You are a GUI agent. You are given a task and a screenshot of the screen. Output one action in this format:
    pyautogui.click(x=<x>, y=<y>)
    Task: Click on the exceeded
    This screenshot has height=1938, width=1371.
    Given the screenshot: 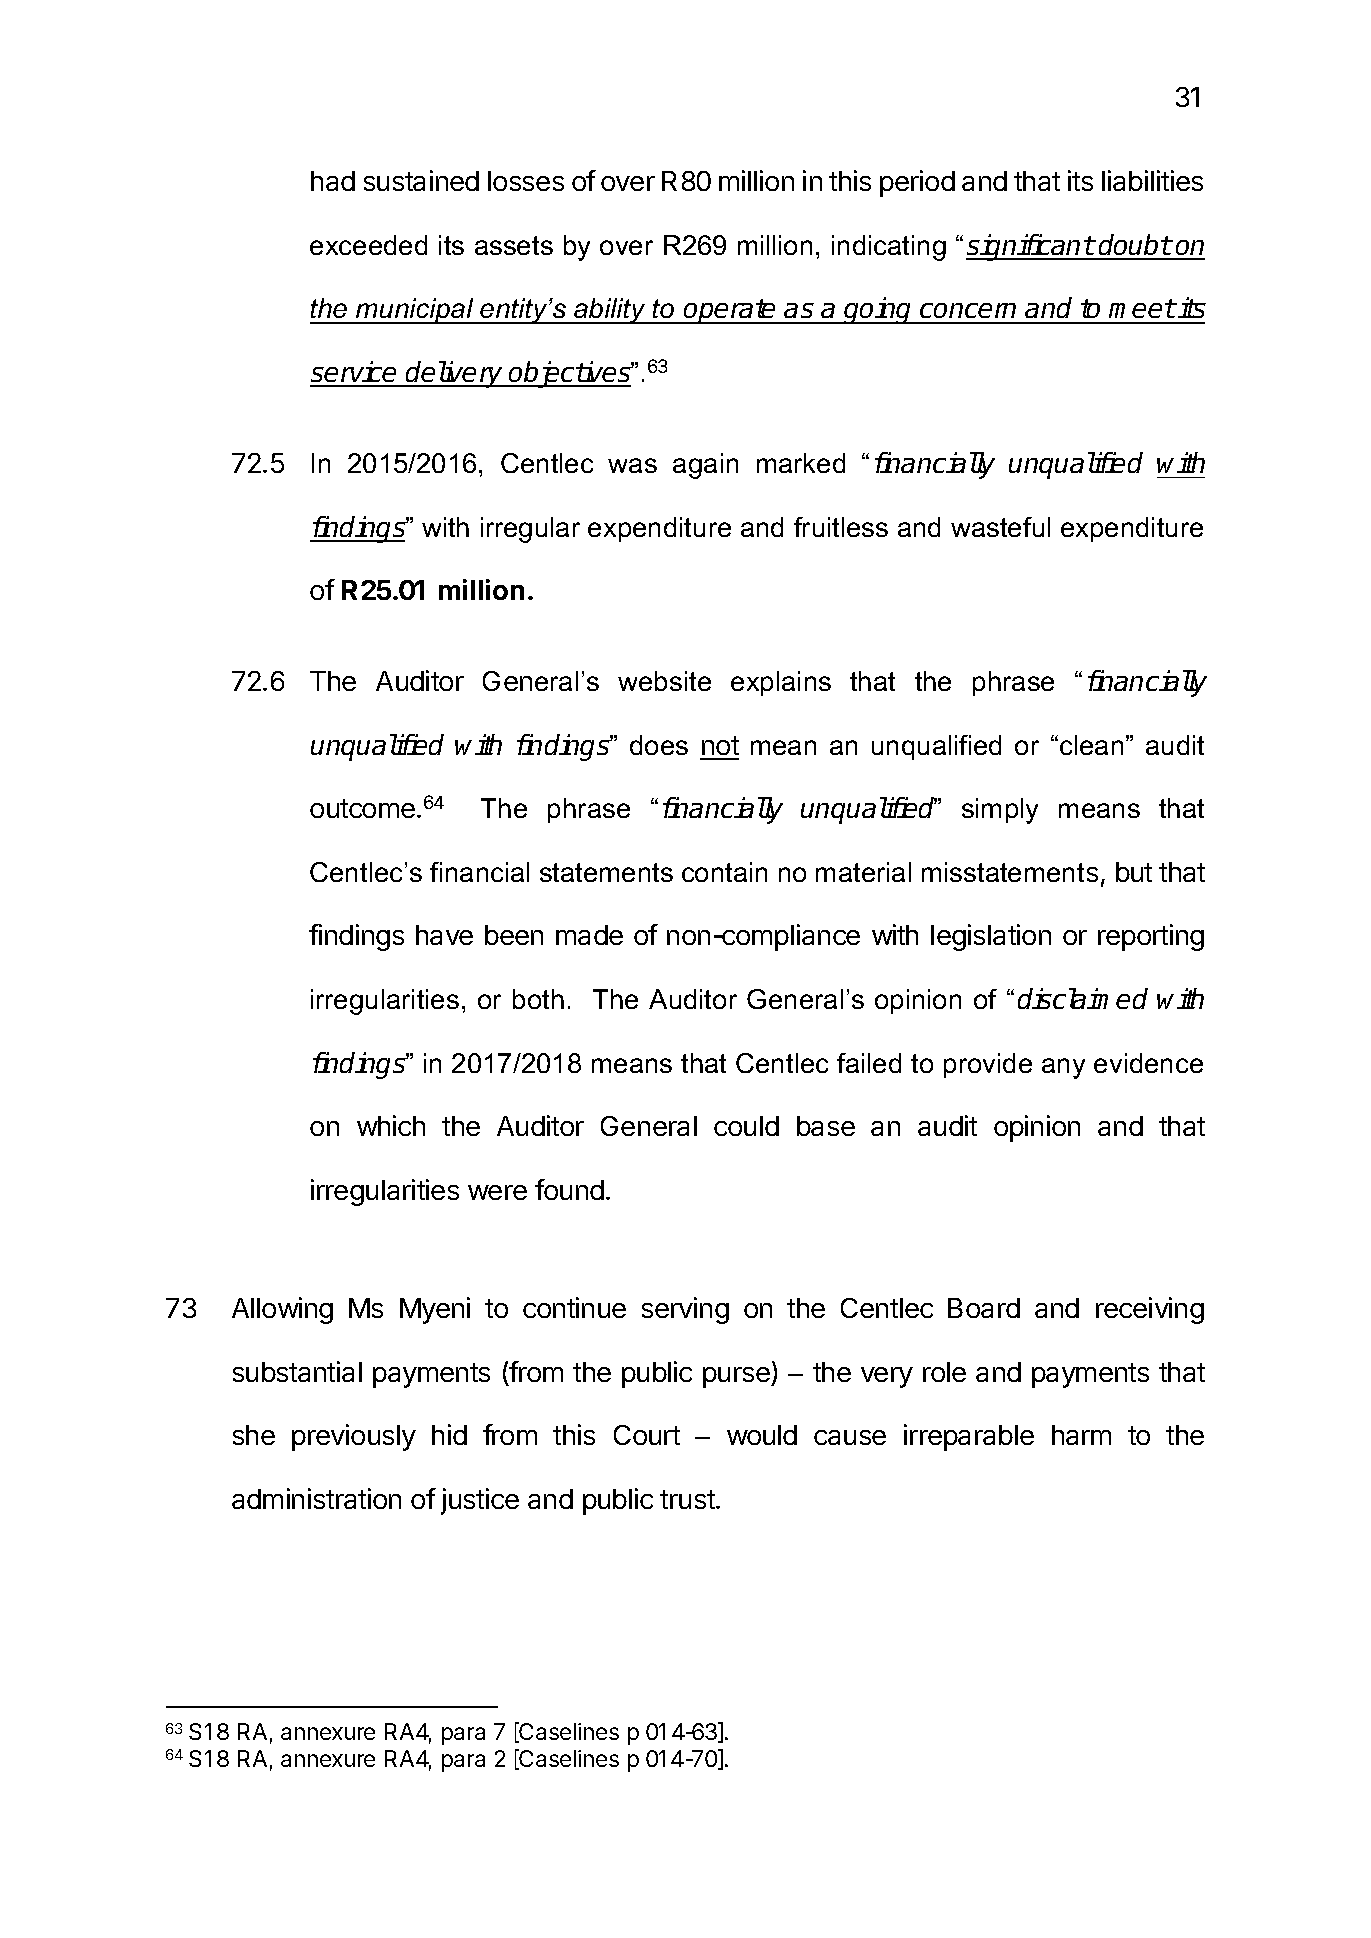 What is the action you would take?
    pyautogui.click(x=368, y=245)
